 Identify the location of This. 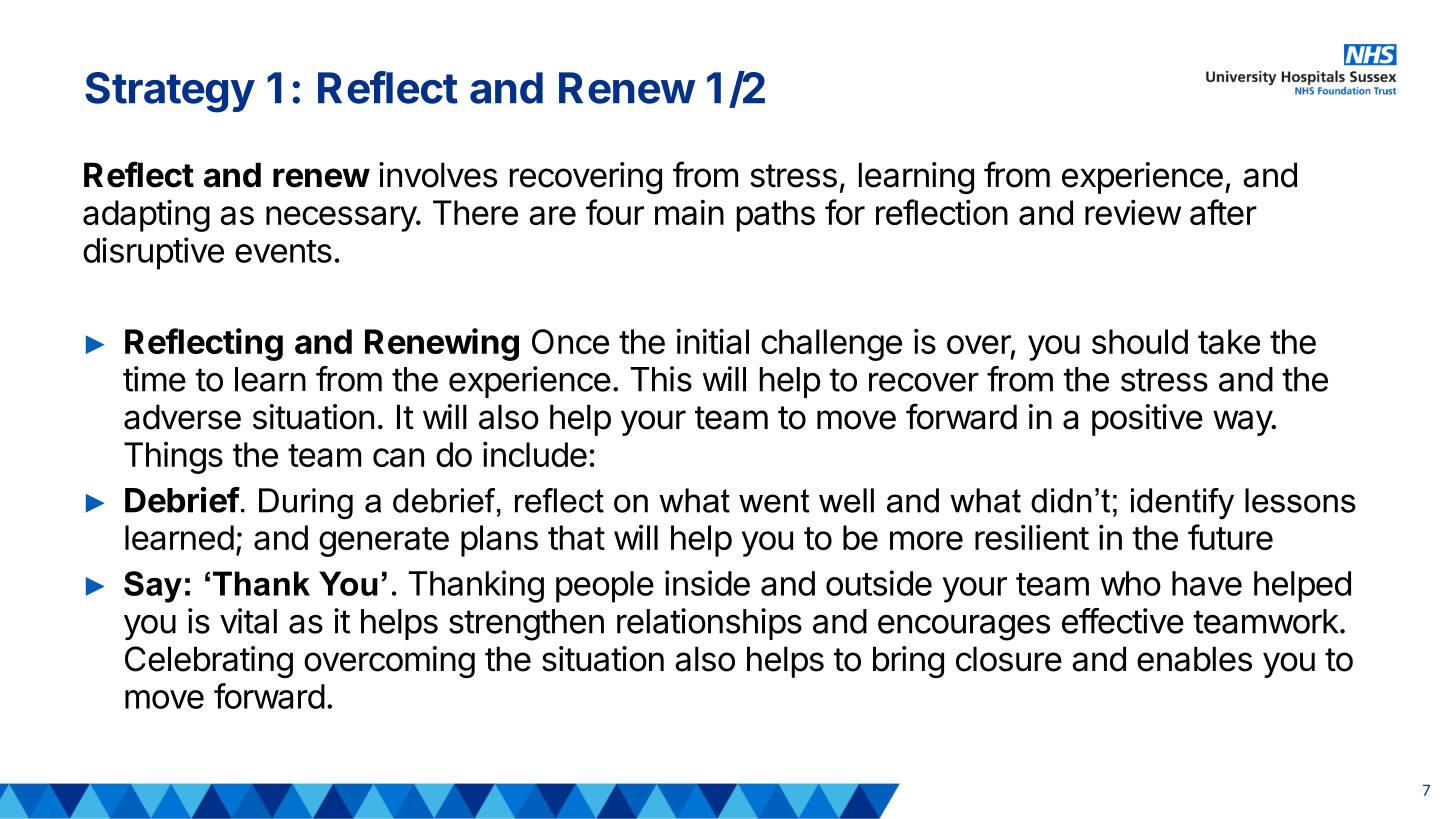
(661, 379).
